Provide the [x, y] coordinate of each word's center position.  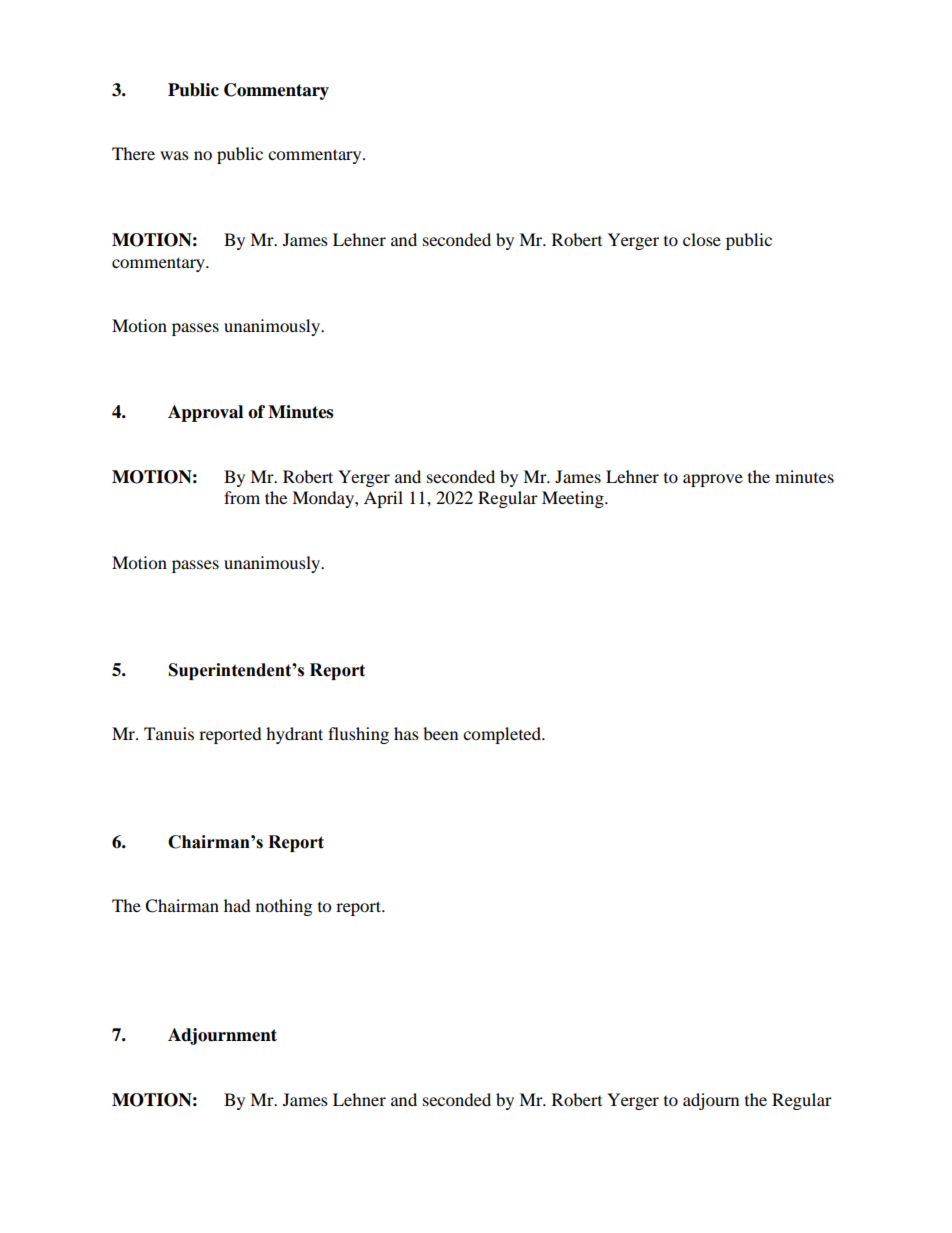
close [702, 239]
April [383, 499]
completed [503, 735]
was [174, 155]
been [440, 733]
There [133, 153]
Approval [205, 413]
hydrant [294, 735]
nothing [284, 907]
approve [713, 480]
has [406, 733]
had [237, 905]
